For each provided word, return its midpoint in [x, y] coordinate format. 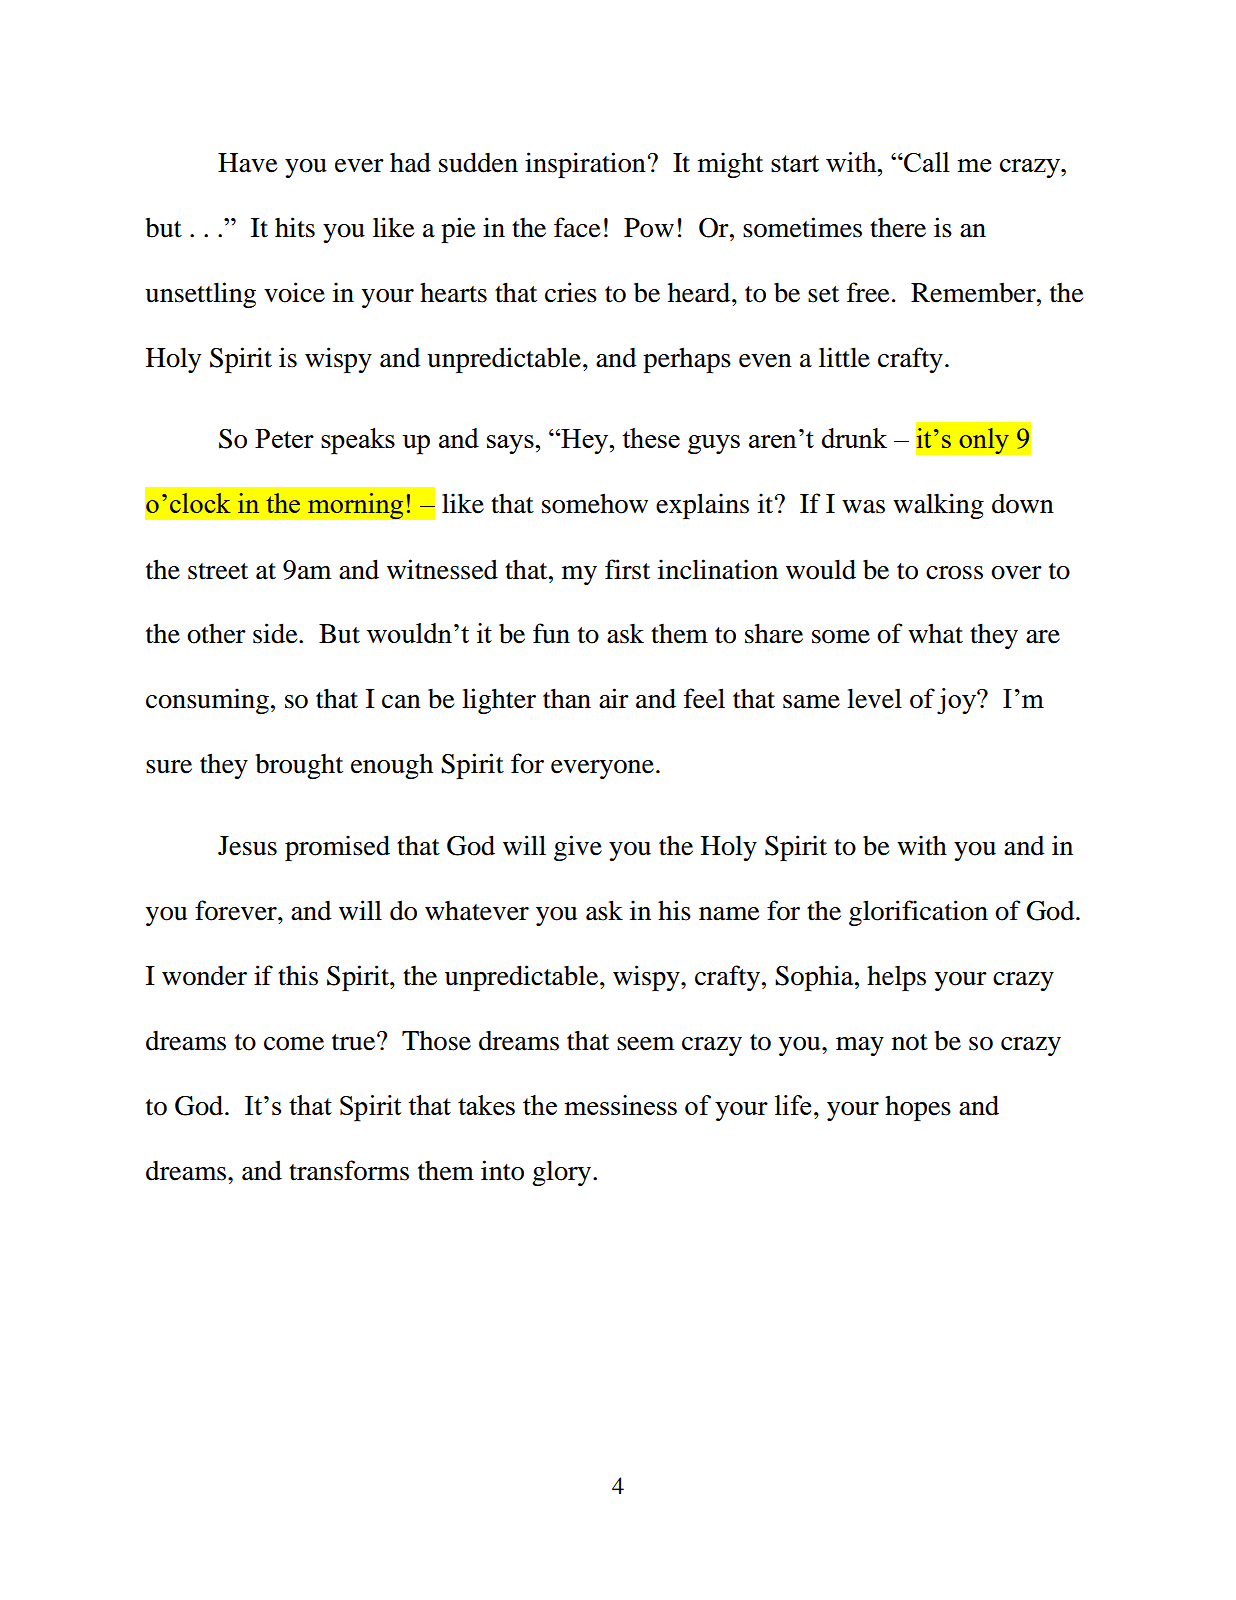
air [614, 698]
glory [563, 1173]
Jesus [247, 846]
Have [247, 163]
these [651, 438]
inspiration [585, 165]
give [578, 848]
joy [957, 701]
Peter [284, 438]
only [984, 441]
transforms [349, 1170]
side [276, 633]
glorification [918, 913]
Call [926, 162]
